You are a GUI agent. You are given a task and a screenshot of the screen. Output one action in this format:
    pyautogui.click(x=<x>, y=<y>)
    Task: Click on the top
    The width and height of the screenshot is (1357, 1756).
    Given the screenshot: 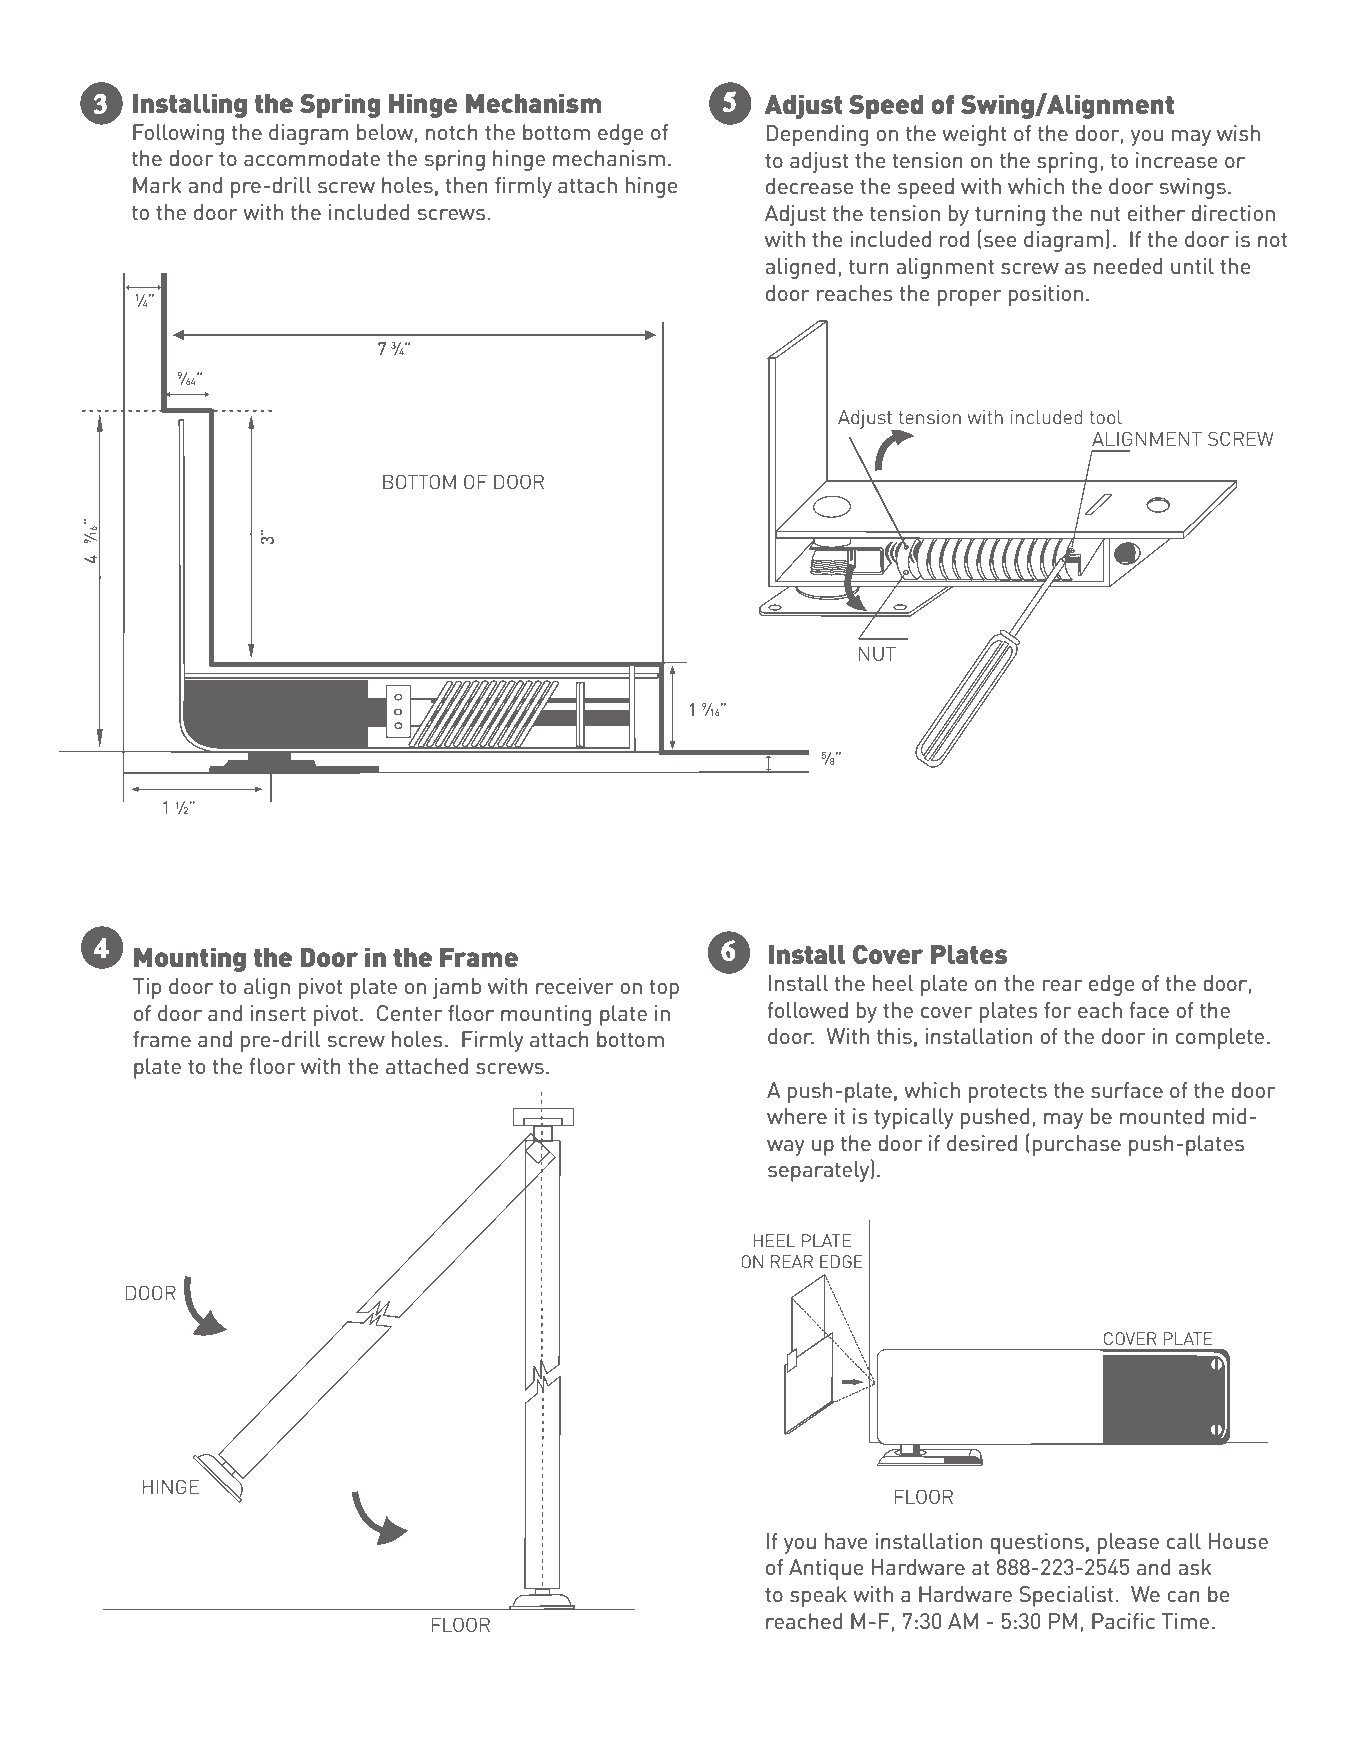 What is the action you would take?
    pyautogui.click(x=664, y=989)
